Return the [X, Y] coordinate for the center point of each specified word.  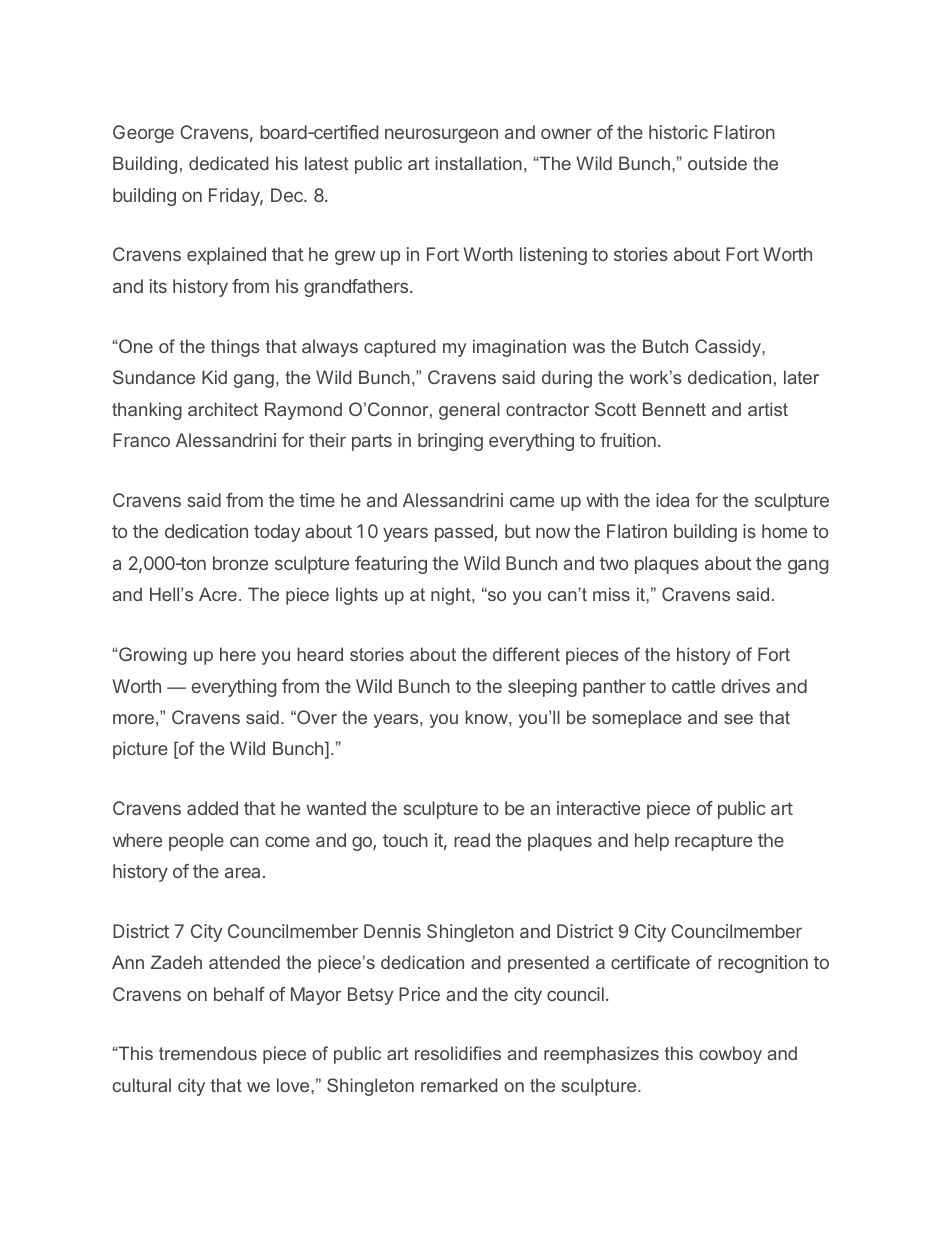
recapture [713, 842]
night [452, 596]
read [472, 840]
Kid [214, 377]
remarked [459, 1085]
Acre [218, 594]
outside [717, 163]
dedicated [229, 163]
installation [479, 163]
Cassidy [729, 348]
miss [611, 594]
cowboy [730, 1055]
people [196, 842]
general [469, 411]
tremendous [208, 1053]
